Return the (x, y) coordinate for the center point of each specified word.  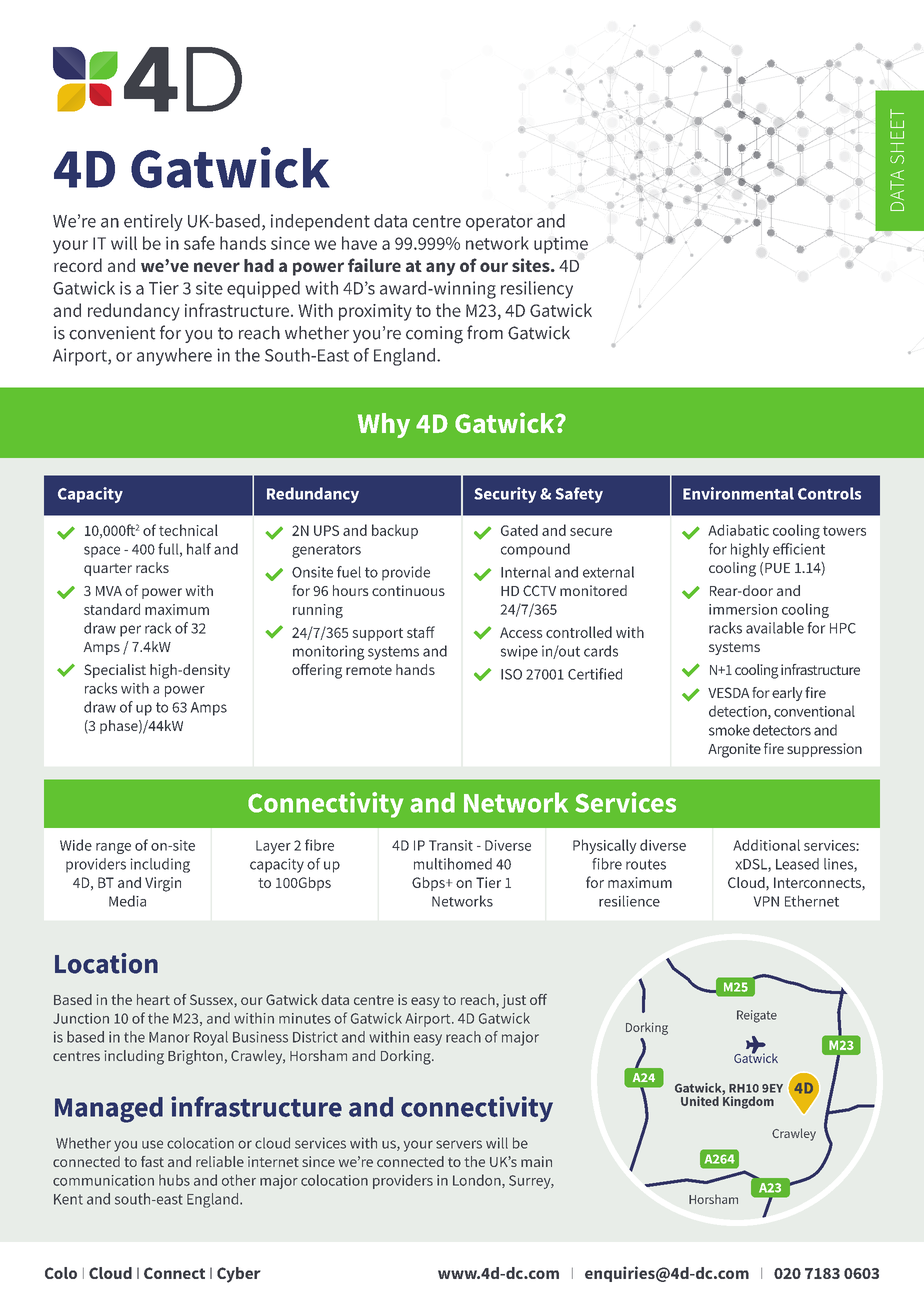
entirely (153, 222)
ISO (511, 674)
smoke (729, 730)
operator (499, 223)
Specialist (115, 671)
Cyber (239, 1275)
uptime (561, 245)
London (478, 1181)
